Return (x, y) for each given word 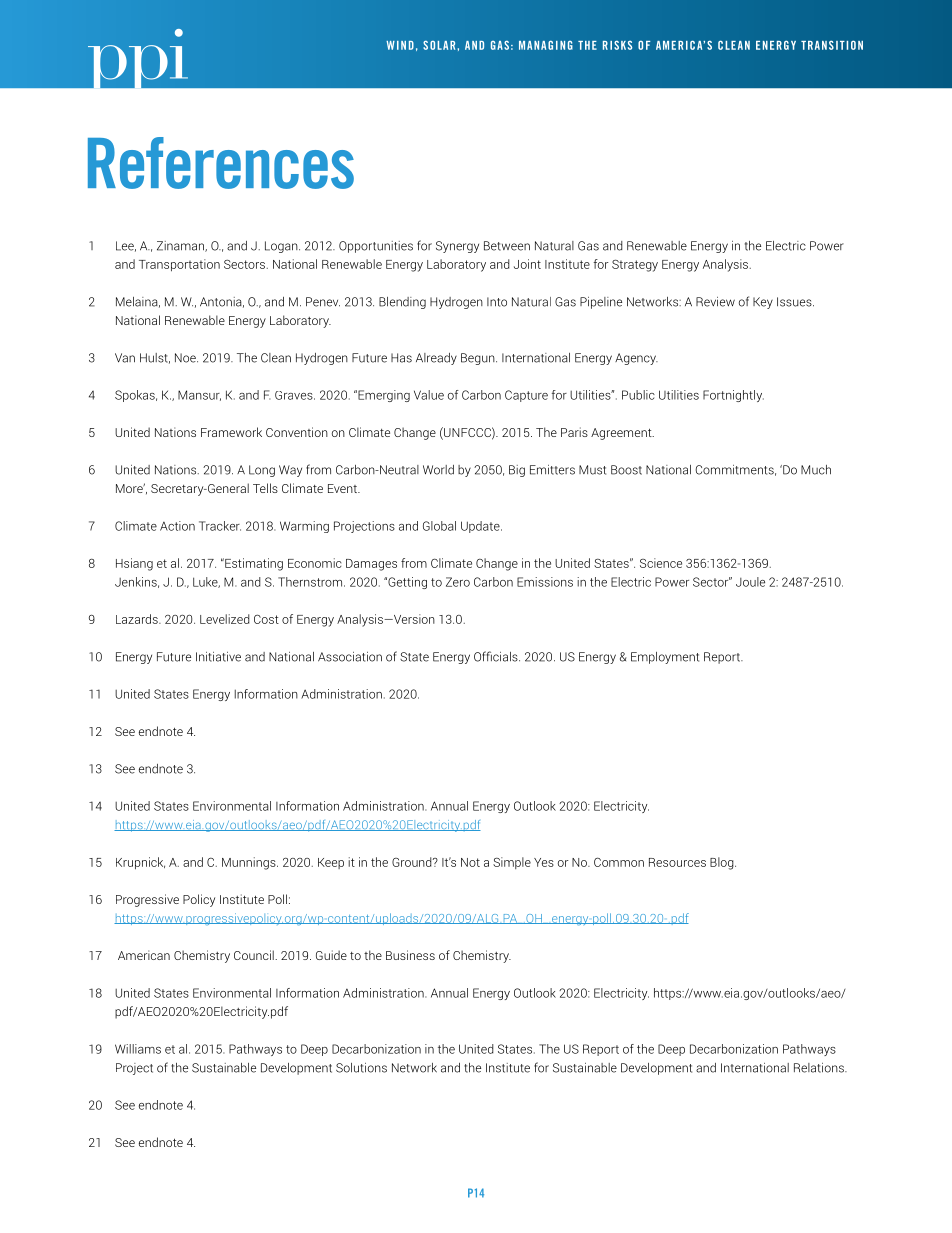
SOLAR (439, 45)
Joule (750, 582)
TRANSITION (832, 45)
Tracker (220, 526)
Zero (458, 582)
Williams (138, 1049)
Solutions (361, 1068)
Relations (820, 1068)
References (221, 163)
